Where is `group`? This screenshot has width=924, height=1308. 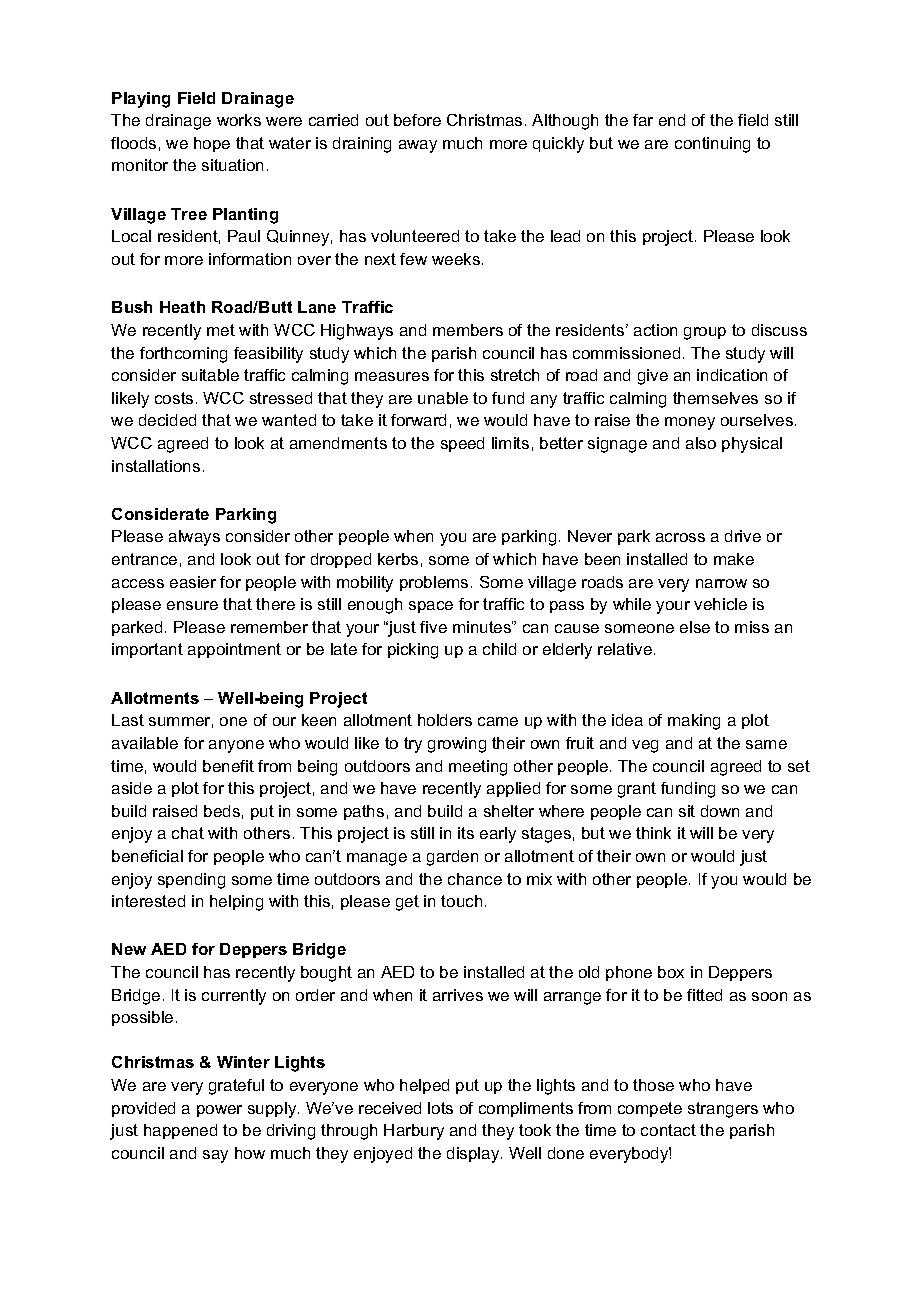 group is located at coordinates (705, 333).
